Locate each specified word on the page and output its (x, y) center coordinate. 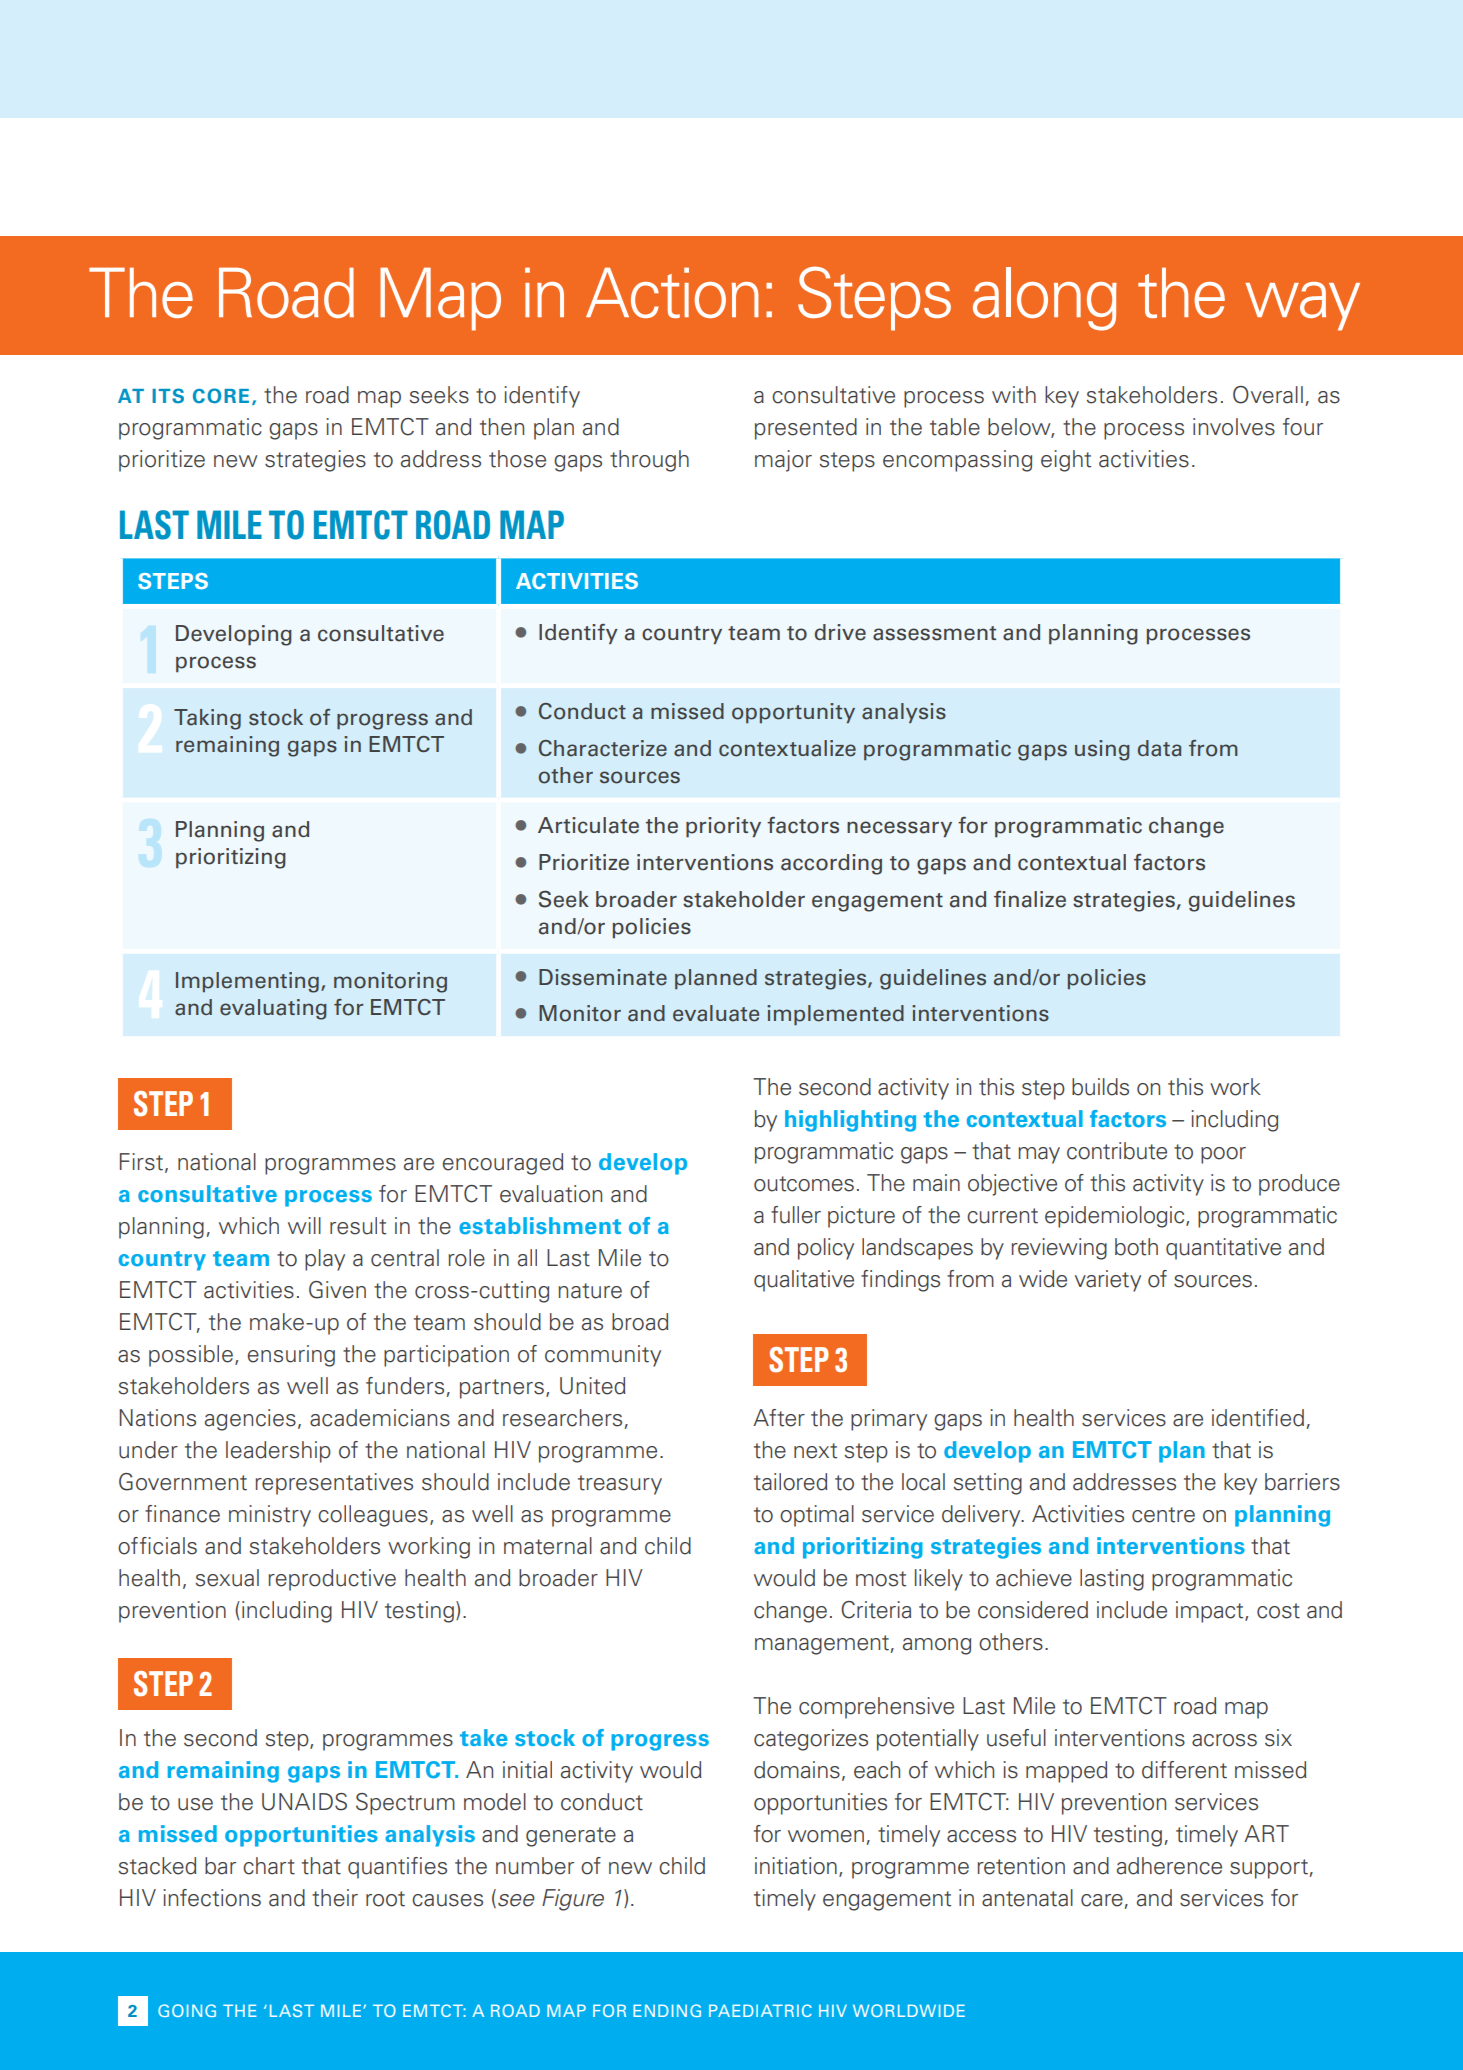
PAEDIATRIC (760, 2010)
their (335, 1898)
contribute (1117, 1151)
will (304, 1225)
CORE (221, 396)
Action (672, 292)
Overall (1268, 395)
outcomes (804, 1184)
